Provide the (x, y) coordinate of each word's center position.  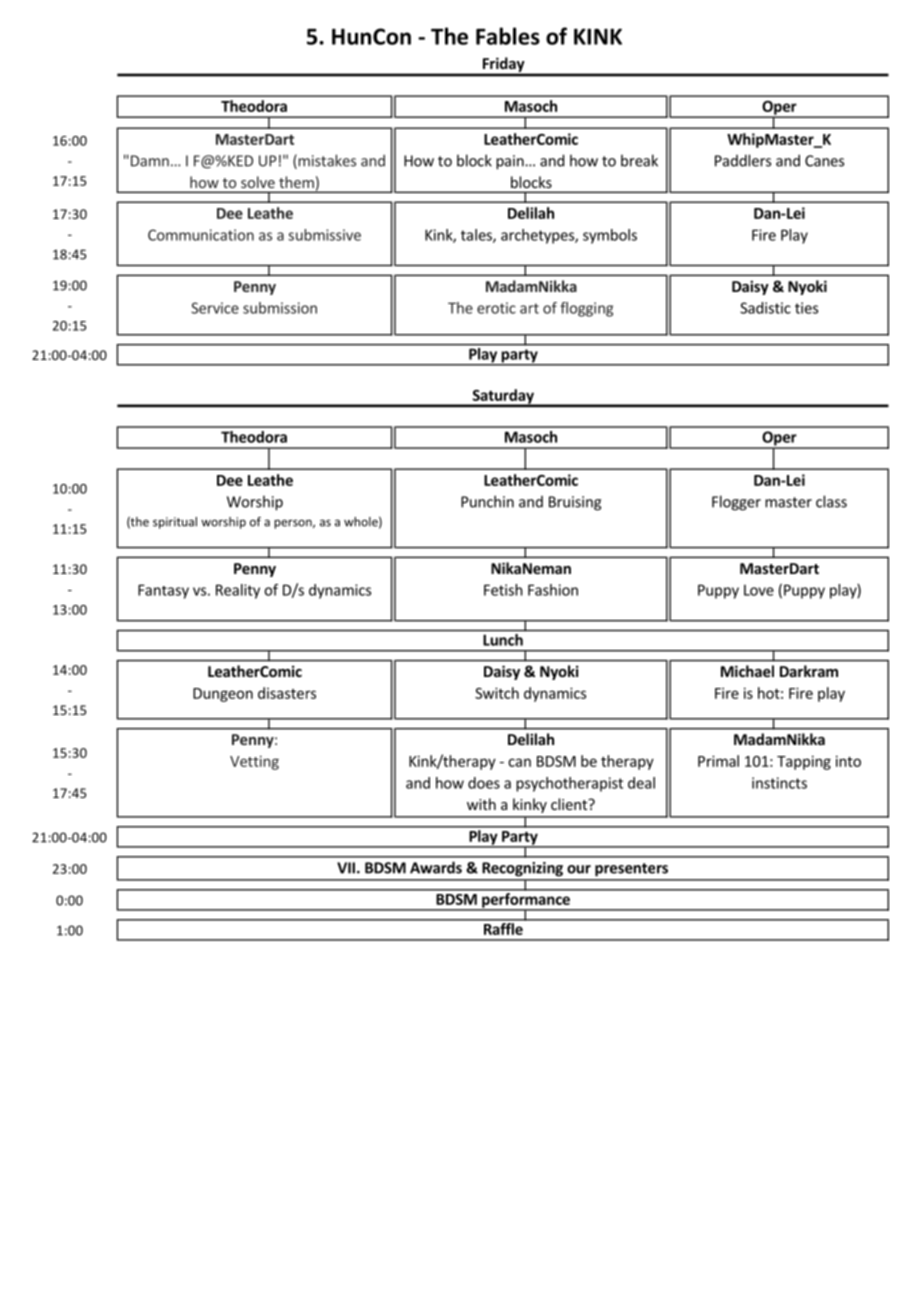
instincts (779, 783)
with (481, 804)
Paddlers (743, 160)
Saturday (503, 397)
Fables (508, 36)
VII (346, 868)
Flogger (736, 503)
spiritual (175, 523)
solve (258, 182)
